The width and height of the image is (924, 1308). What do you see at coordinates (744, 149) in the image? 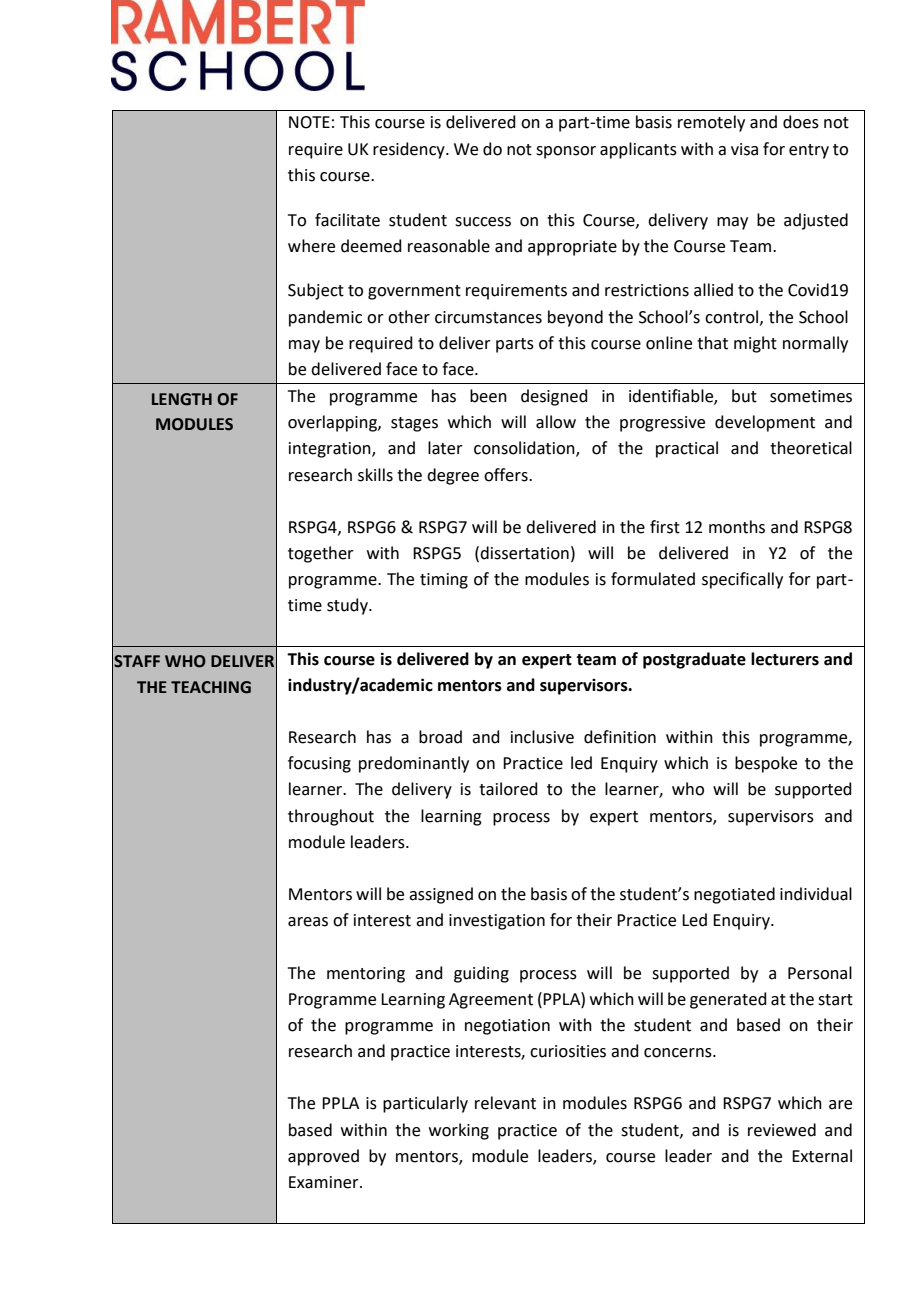
I see `visa` at bounding box center [744, 149].
